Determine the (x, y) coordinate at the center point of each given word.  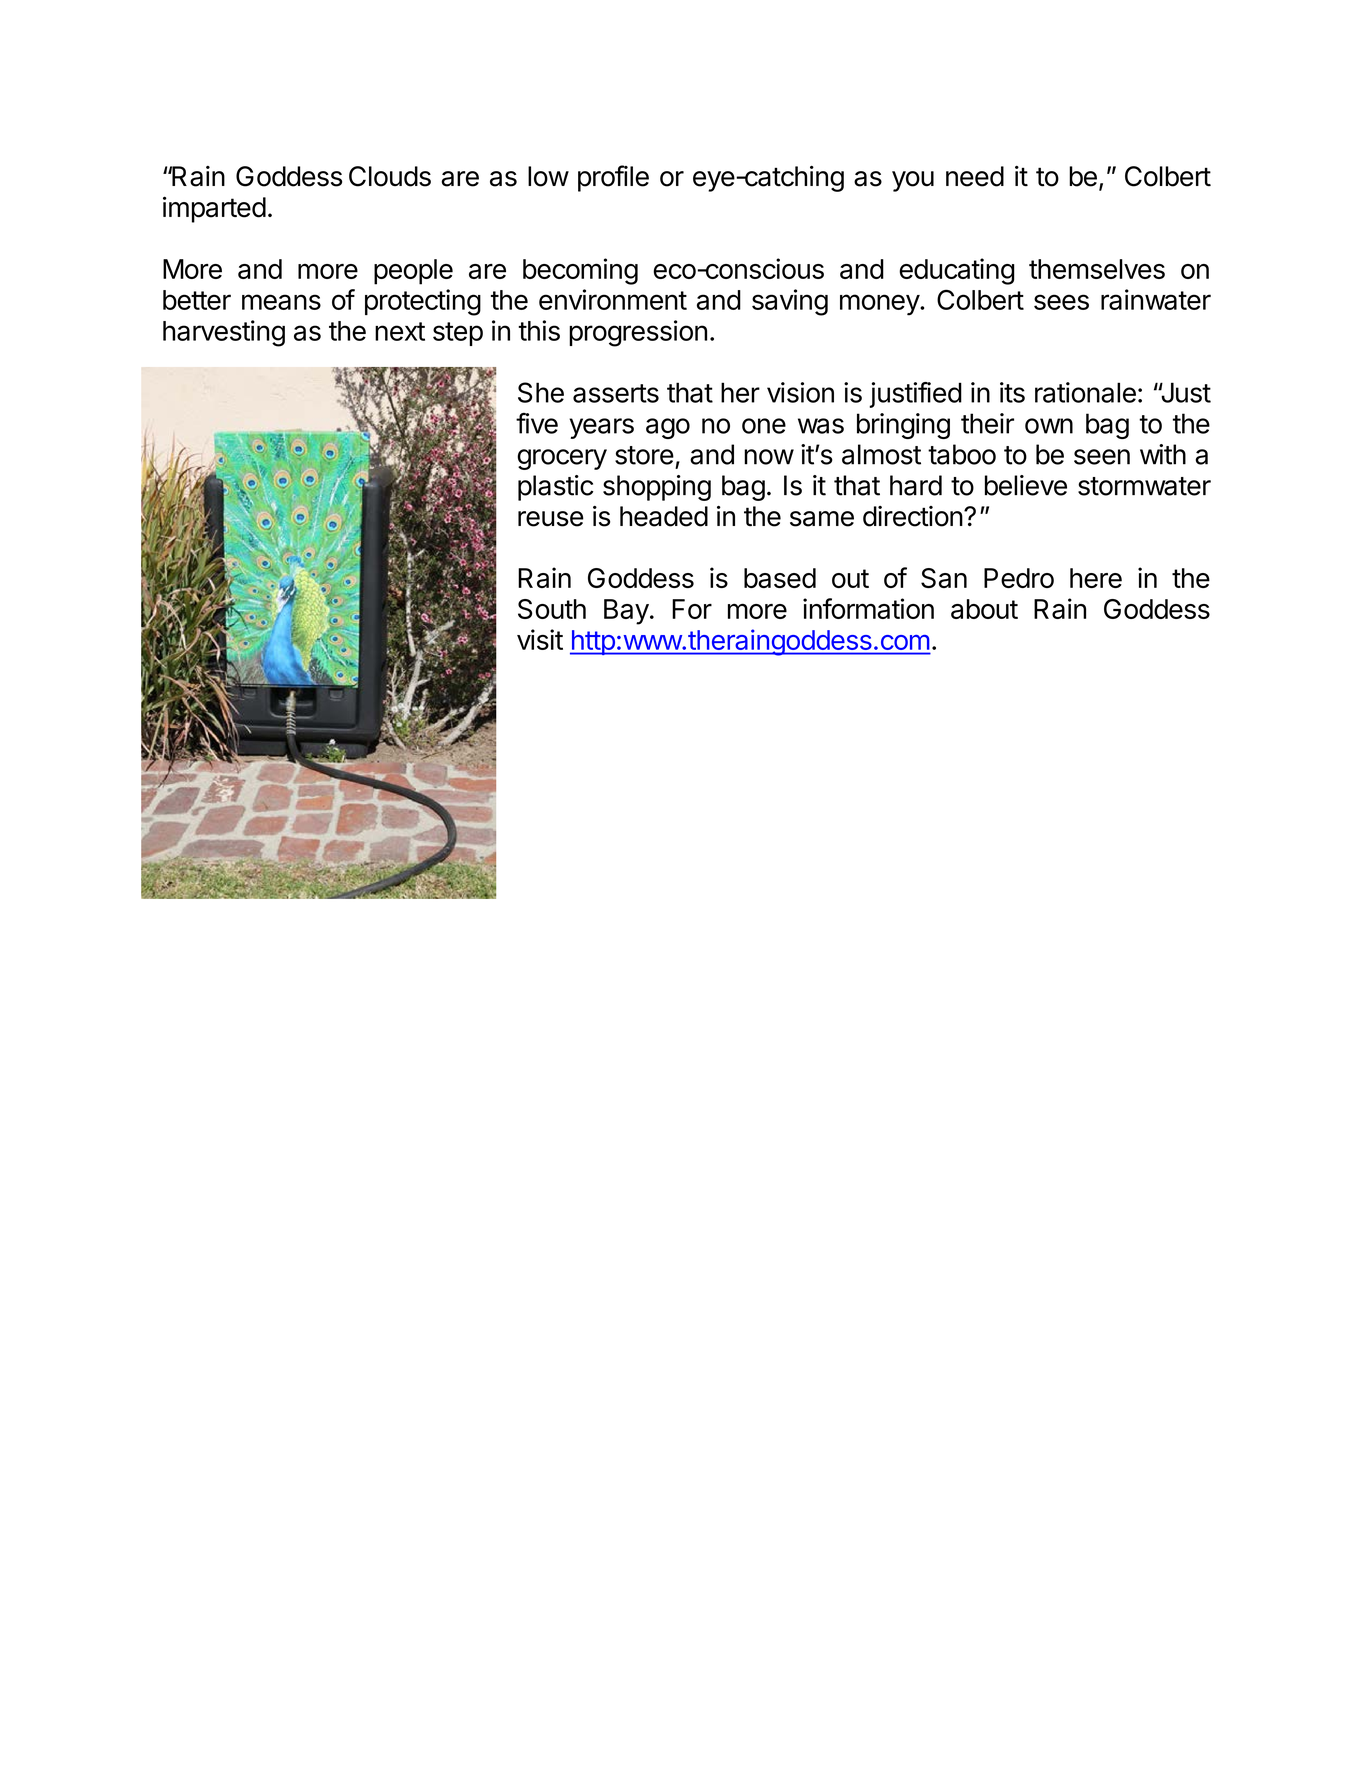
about (984, 609)
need (975, 176)
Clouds (390, 176)
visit (540, 639)
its (1012, 392)
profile (613, 178)
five (537, 423)
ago (668, 428)
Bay (626, 612)
